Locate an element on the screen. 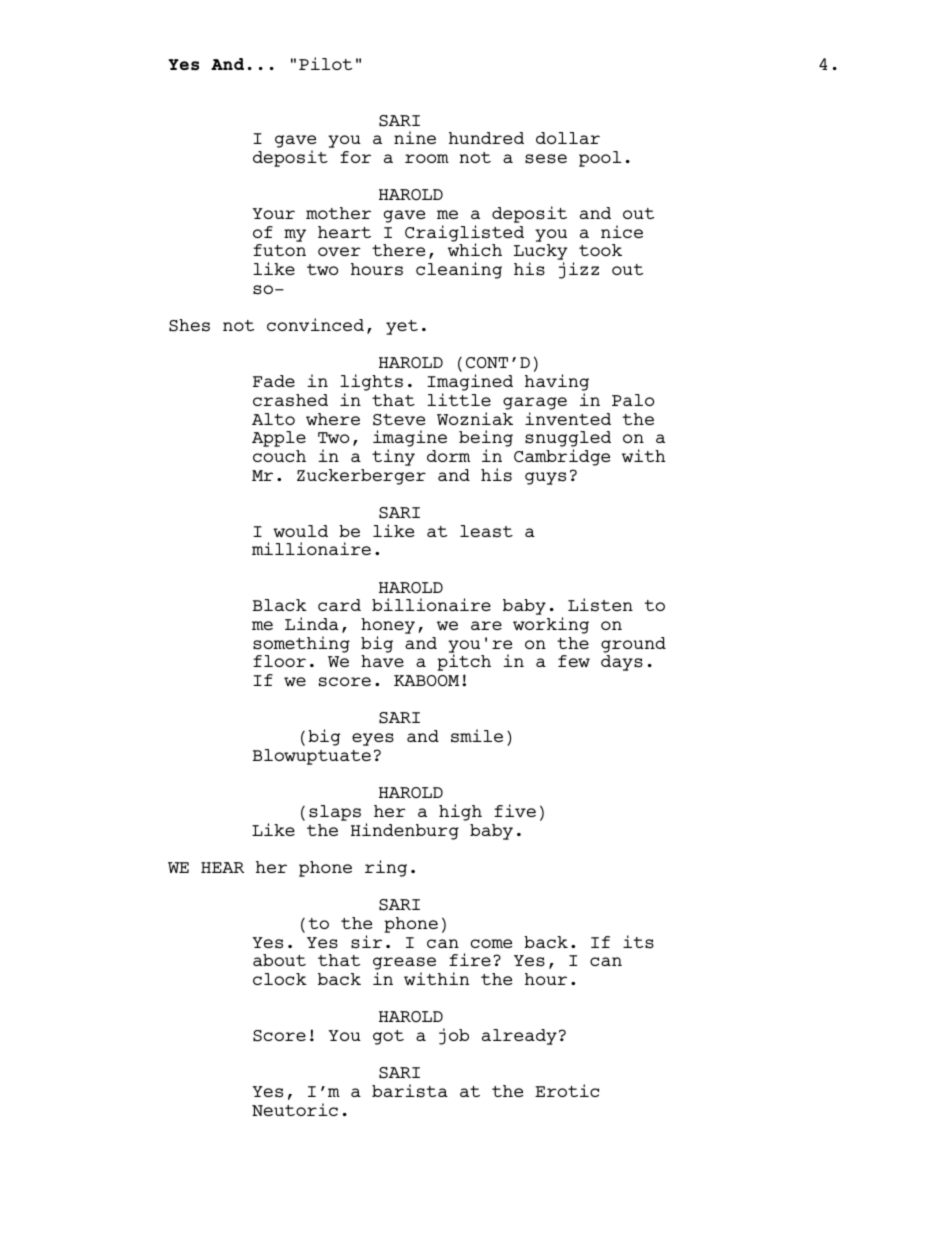 The width and height of the screenshot is (952, 1233). millionaire is located at coordinates (311, 548).
